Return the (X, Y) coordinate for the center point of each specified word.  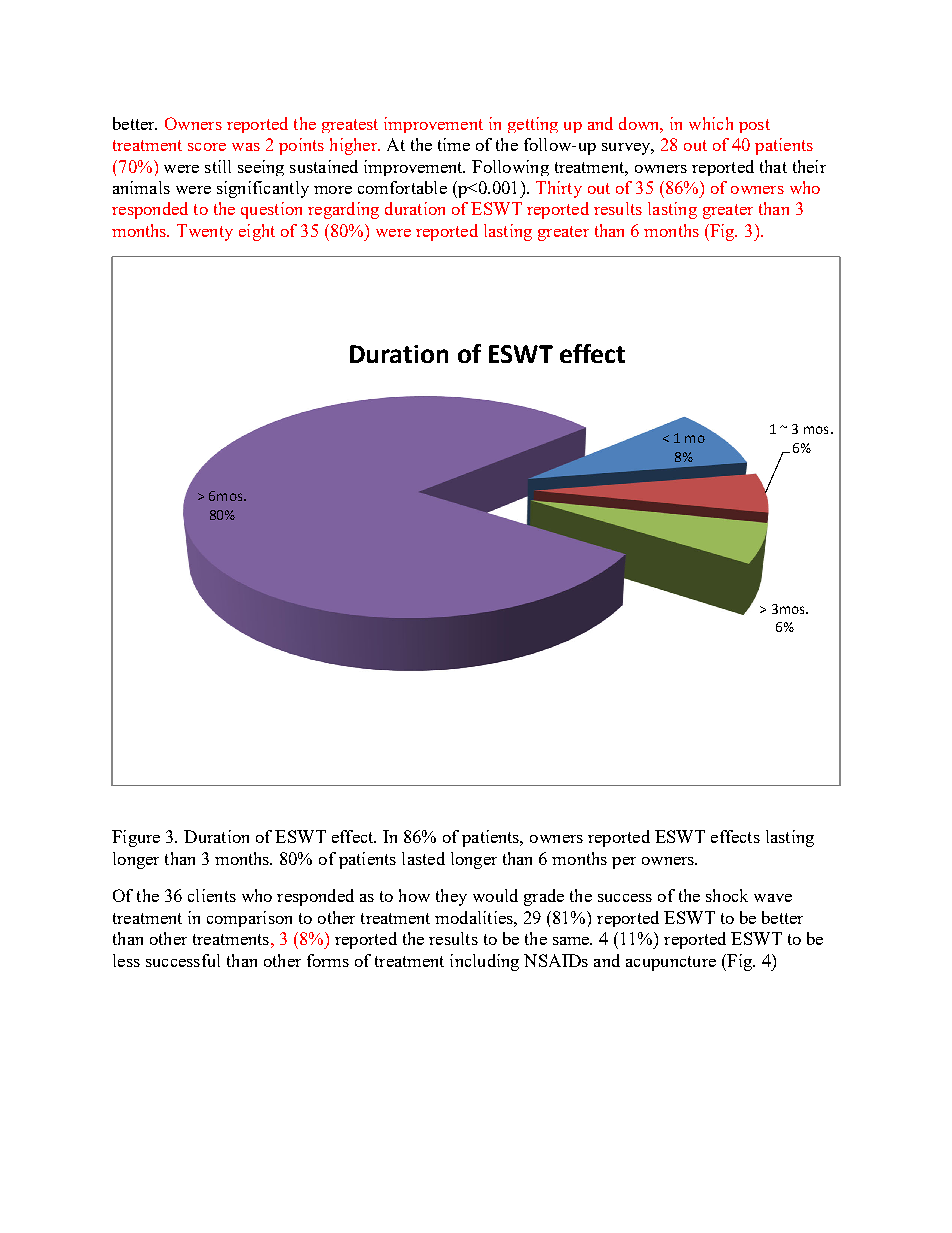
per (624, 863)
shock (727, 895)
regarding (343, 210)
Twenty (205, 232)
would (495, 895)
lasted (423, 858)
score (207, 147)
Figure (136, 838)
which (711, 123)
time (454, 144)
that (773, 166)
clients (212, 895)
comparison (249, 919)
